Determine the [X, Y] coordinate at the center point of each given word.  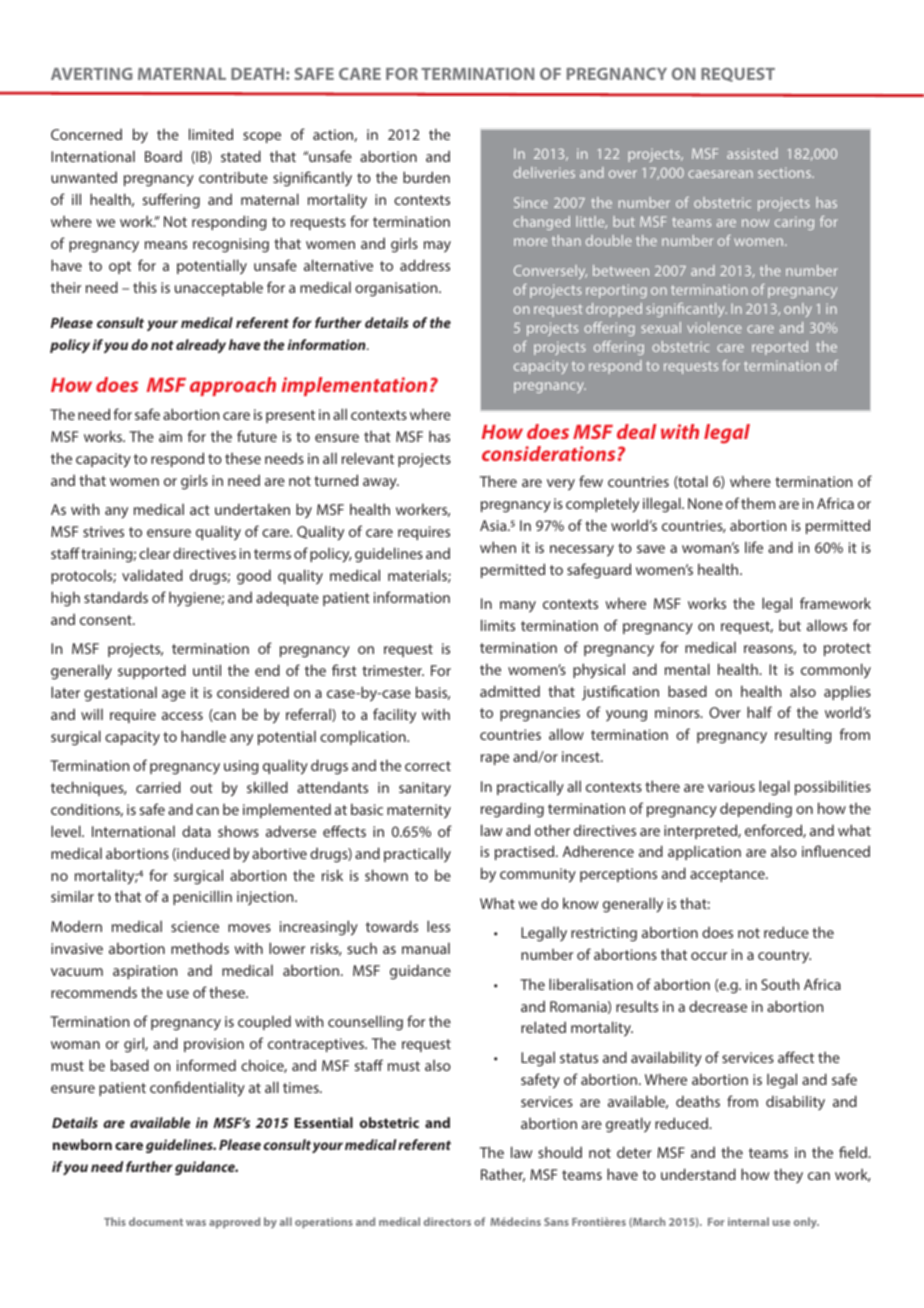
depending [756, 810]
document [156, 1221]
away [381, 484]
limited [211, 134]
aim [170, 436]
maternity [419, 811]
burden [426, 177]
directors [447, 1221]
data [196, 831]
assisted [752, 153]
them [758, 503]
